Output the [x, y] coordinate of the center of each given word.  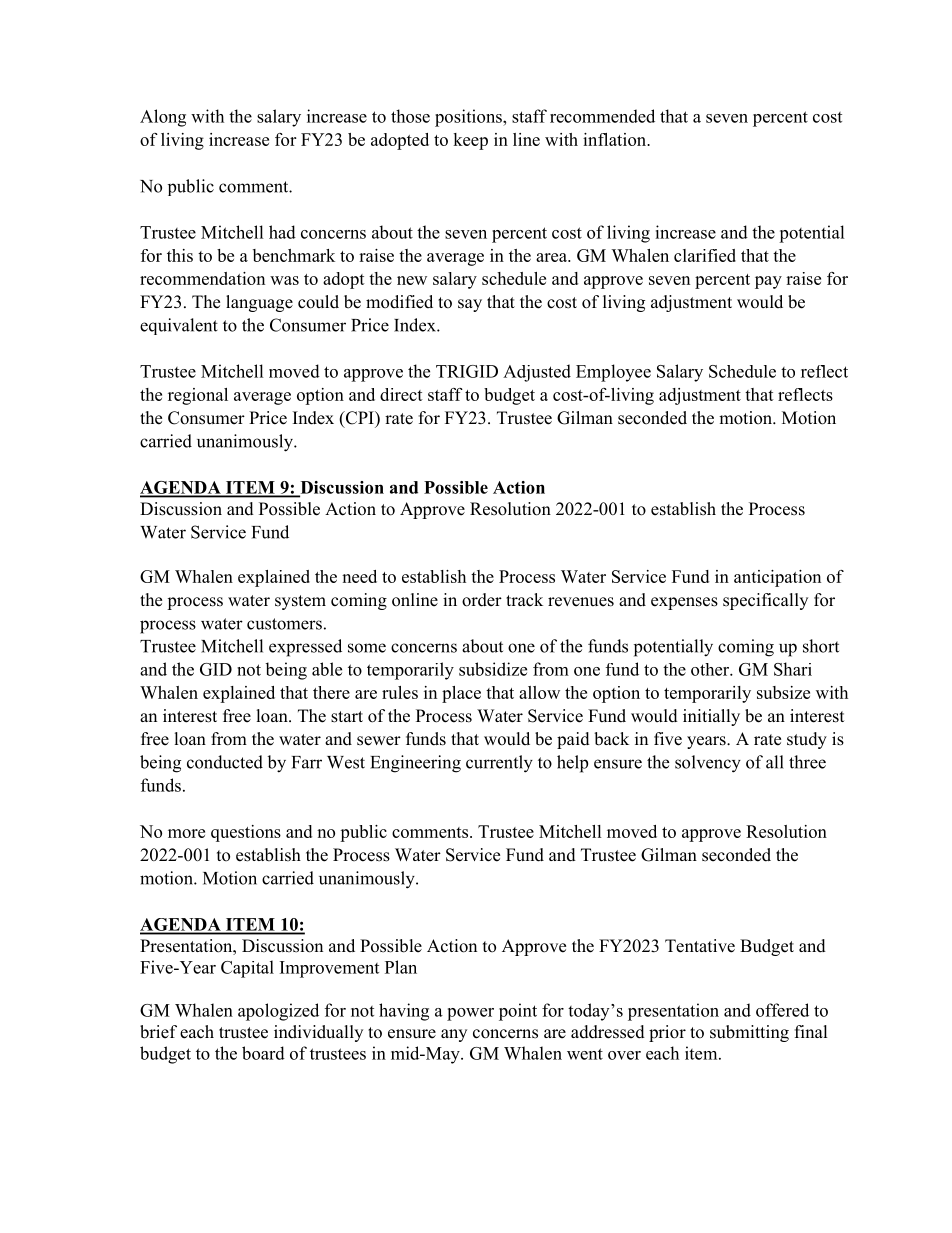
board [263, 1053]
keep [470, 141]
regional [198, 396]
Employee [613, 373]
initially [711, 717]
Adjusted [537, 373]
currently [499, 764]
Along [163, 118]
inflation [616, 139]
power [470, 1014]
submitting [749, 1033]
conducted [225, 762]
